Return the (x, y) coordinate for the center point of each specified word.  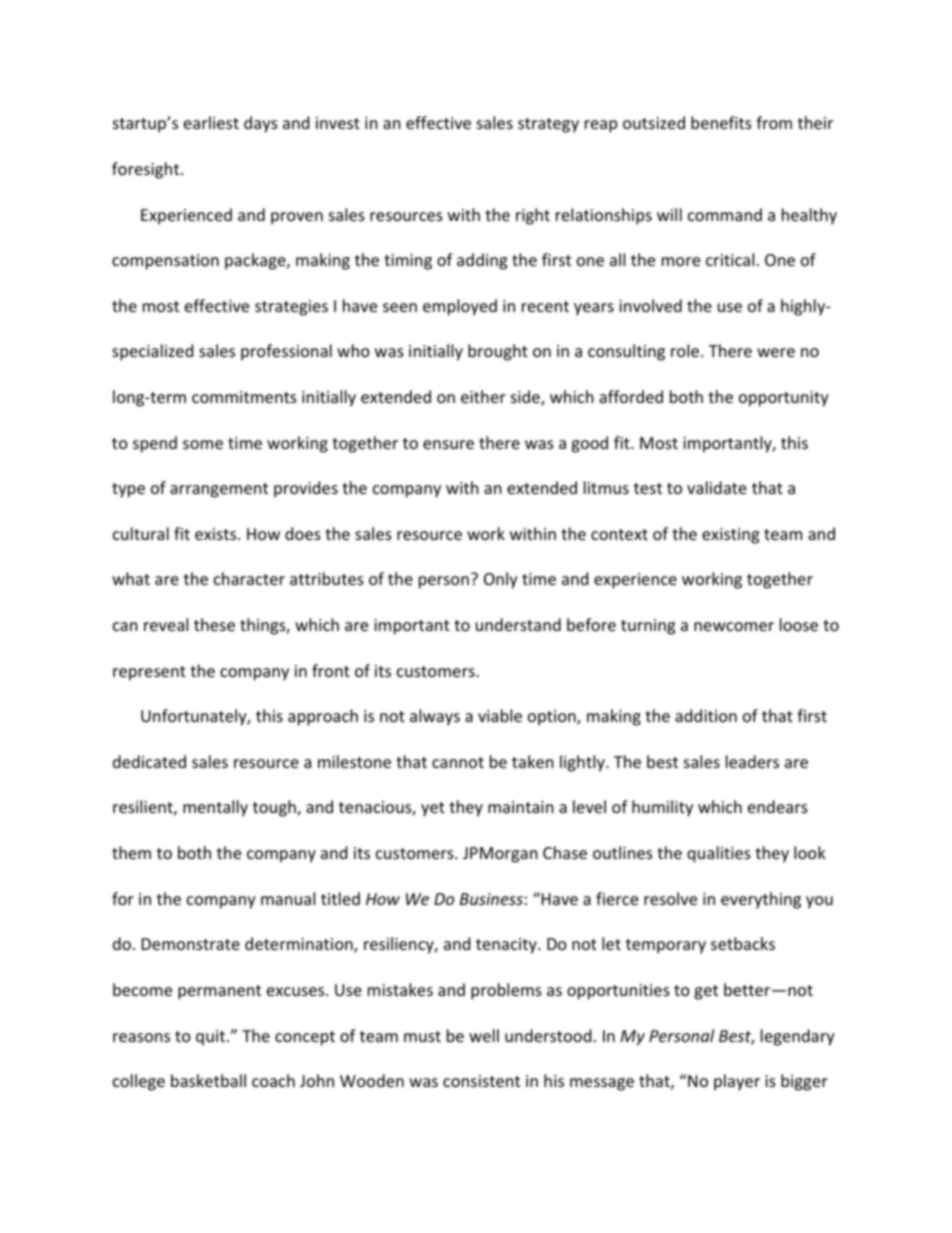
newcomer (734, 626)
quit (212, 1038)
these (214, 624)
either (483, 396)
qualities (719, 854)
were (776, 352)
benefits (721, 122)
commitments (244, 397)
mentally (215, 808)
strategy (548, 125)
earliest (211, 122)
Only (501, 580)
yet (433, 809)
